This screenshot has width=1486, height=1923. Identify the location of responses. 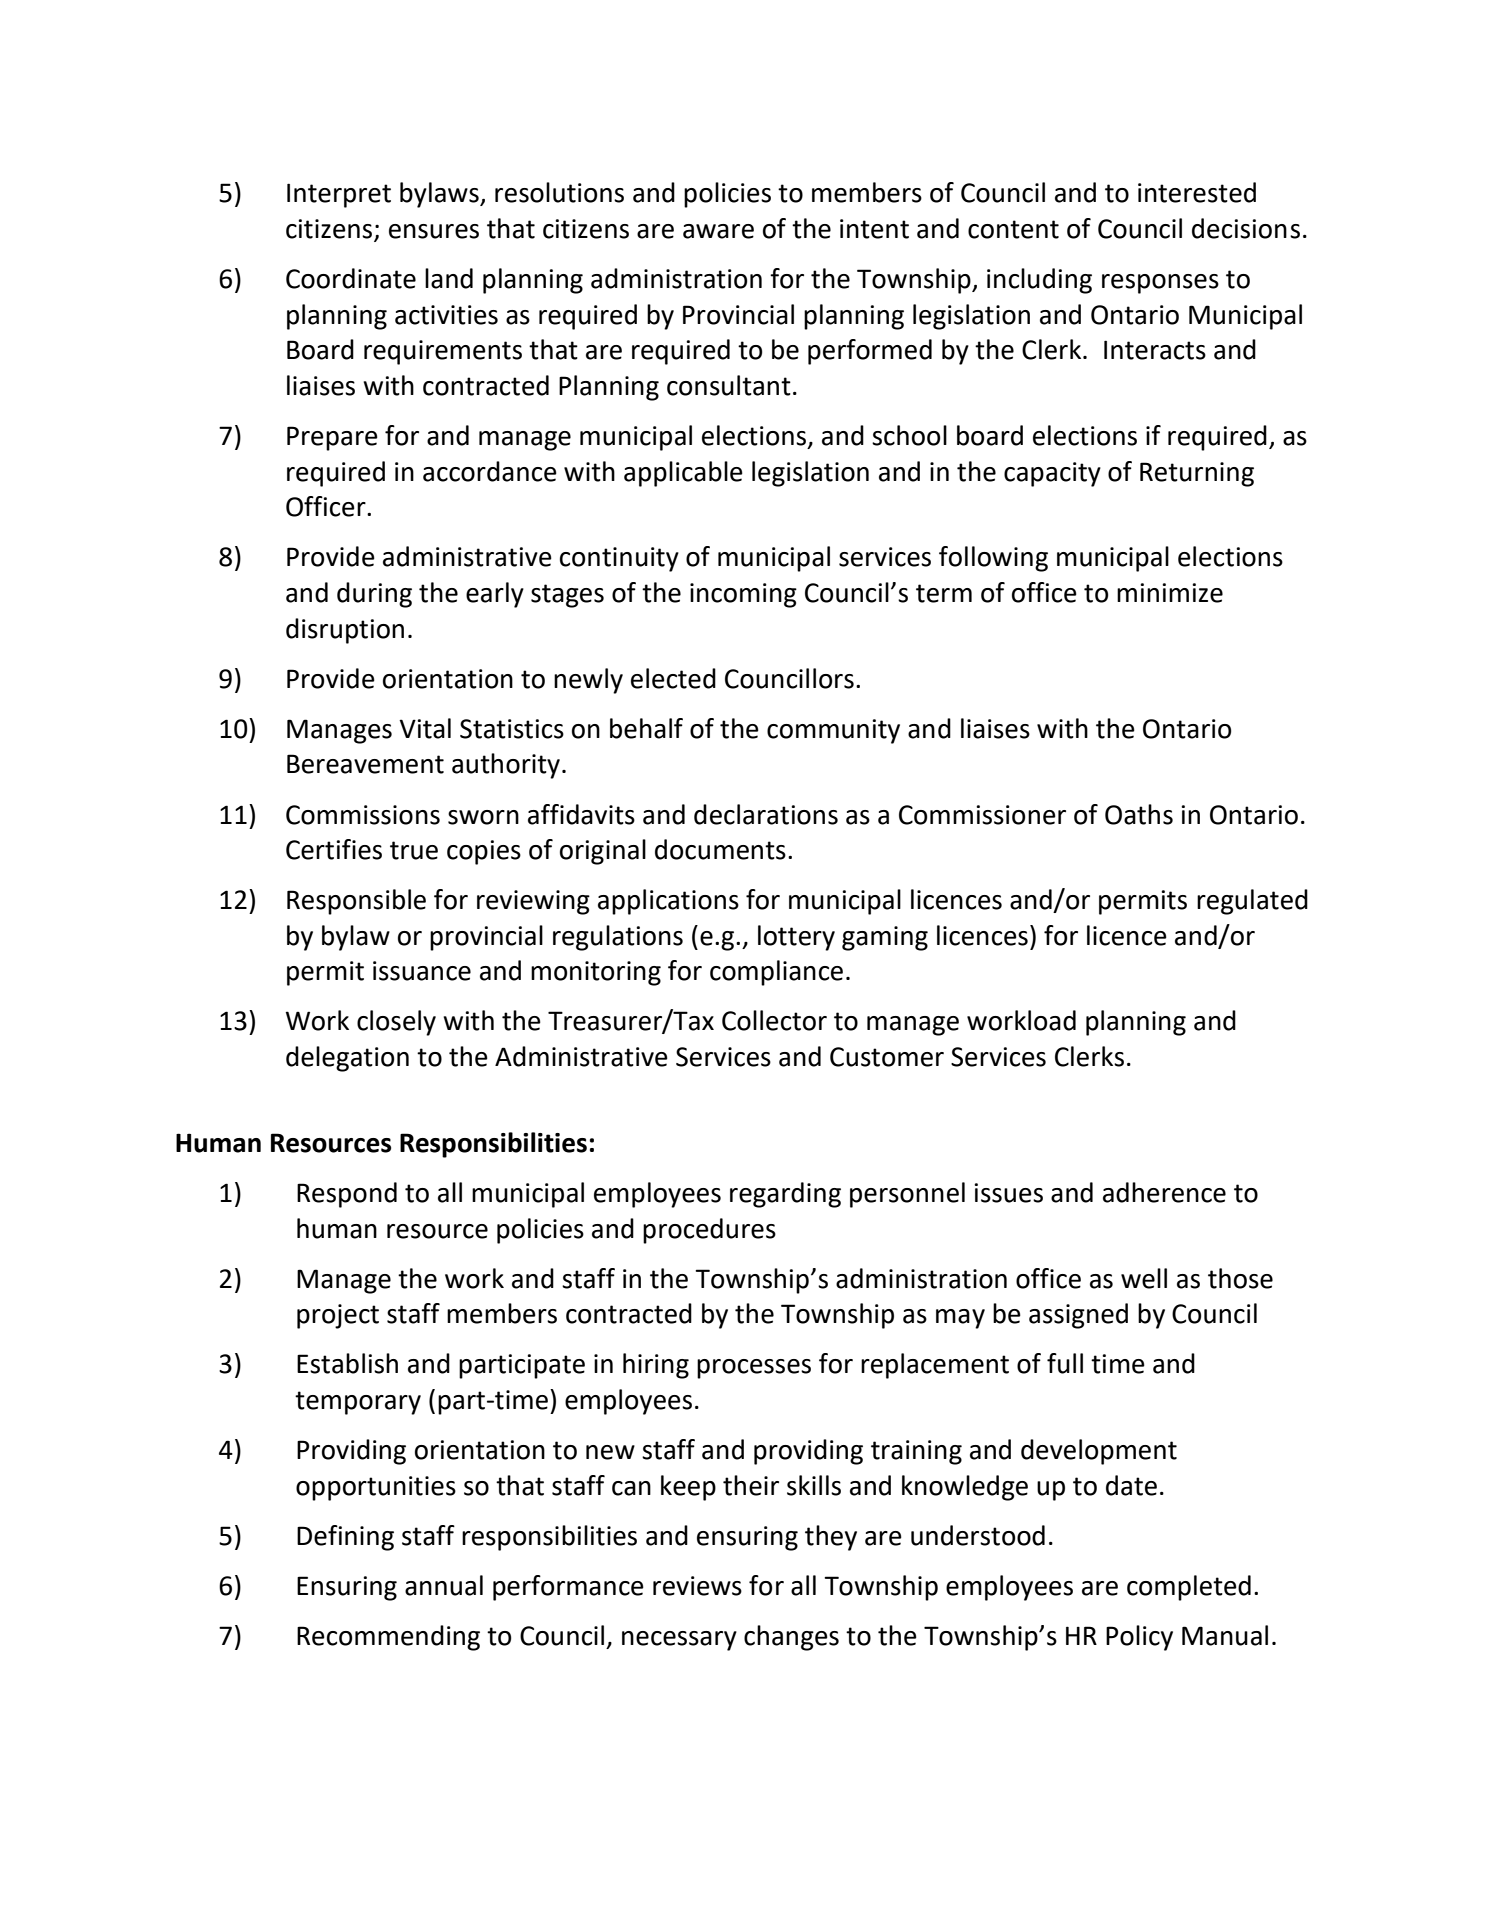
(1160, 284).
